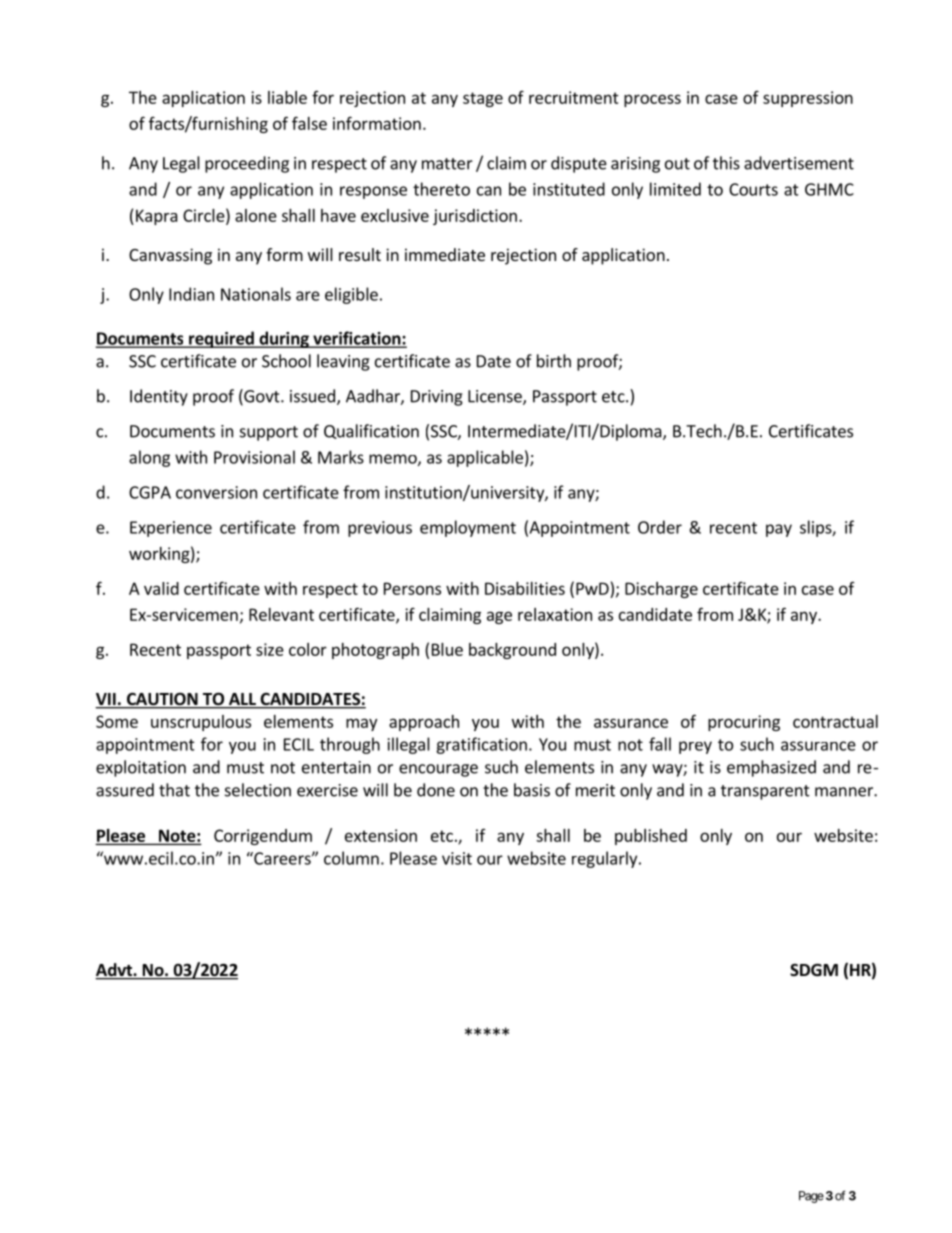  What do you see at coordinates (512, 651) in the screenshot?
I see `background` at bounding box center [512, 651].
